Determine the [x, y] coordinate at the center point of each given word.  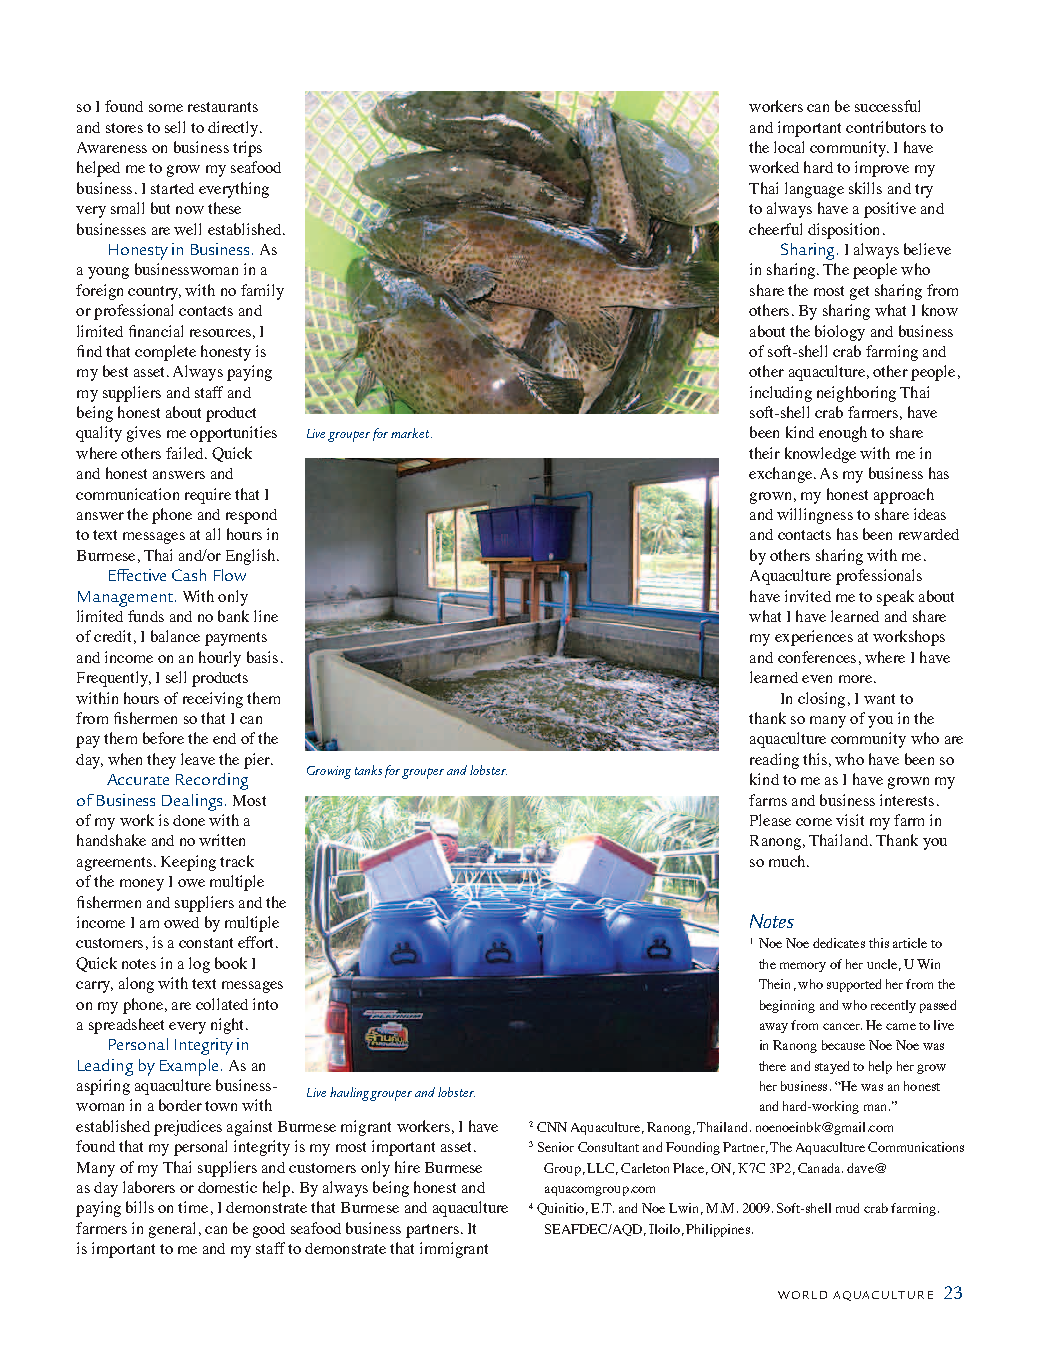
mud [847, 1208]
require [208, 496]
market [411, 433]
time [193, 1207]
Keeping [188, 863]
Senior [556, 1147]
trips [247, 149]
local [789, 147]
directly [234, 129]
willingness [815, 516]
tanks [368, 770]
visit [850, 820]
